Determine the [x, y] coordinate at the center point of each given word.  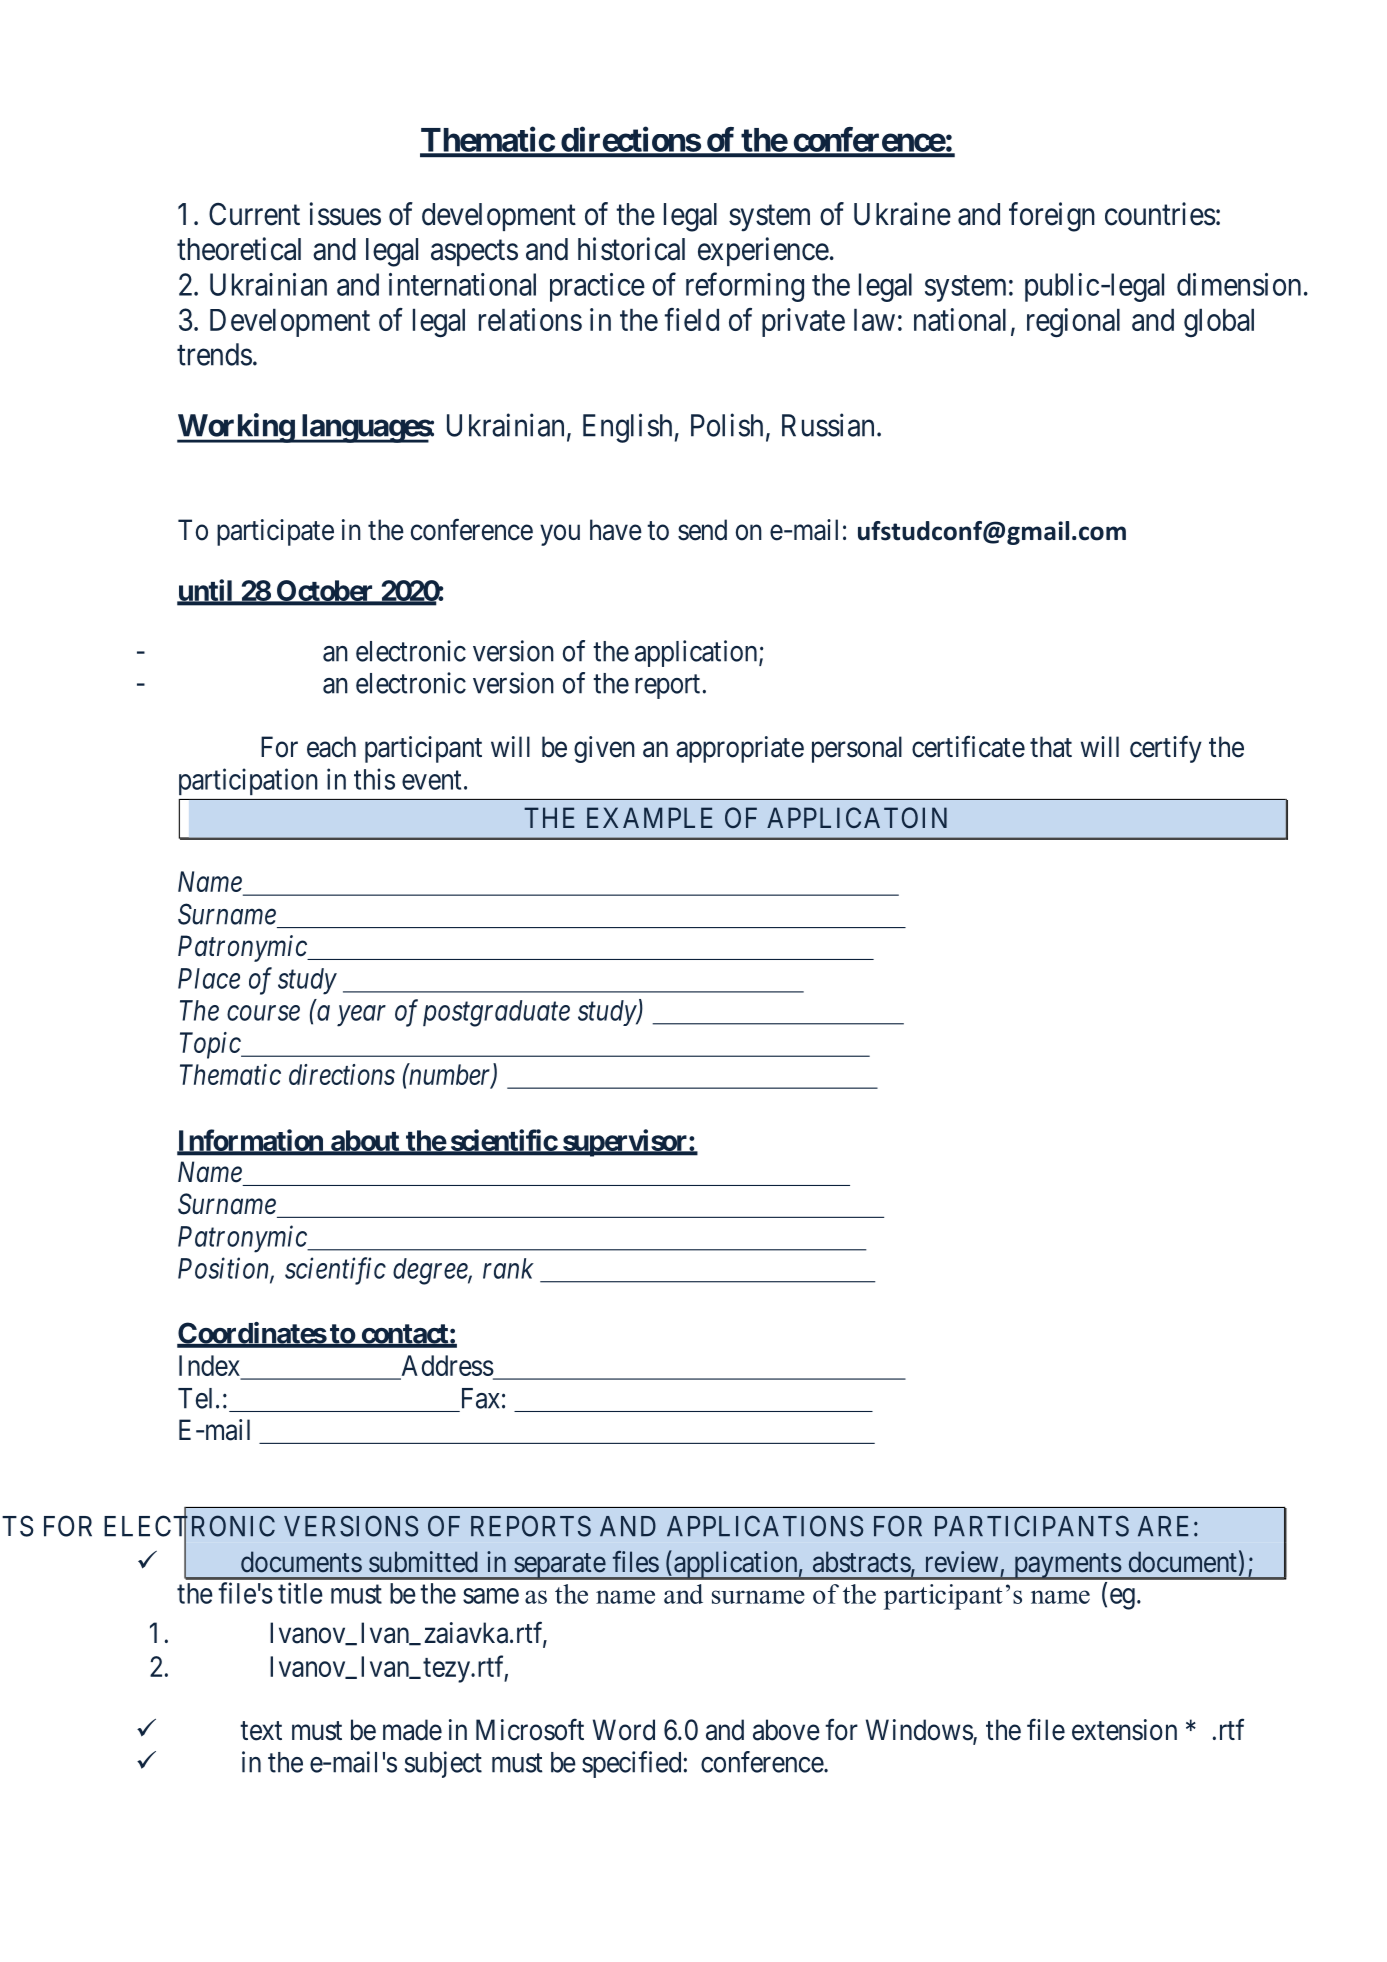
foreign [1052, 217]
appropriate [740, 749]
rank [508, 1268]
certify [1166, 749]
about [365, 1142]
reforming [745, 287]
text [261, 1731]
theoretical [239, 249]
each [331, 747]
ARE [1163, 1526]
